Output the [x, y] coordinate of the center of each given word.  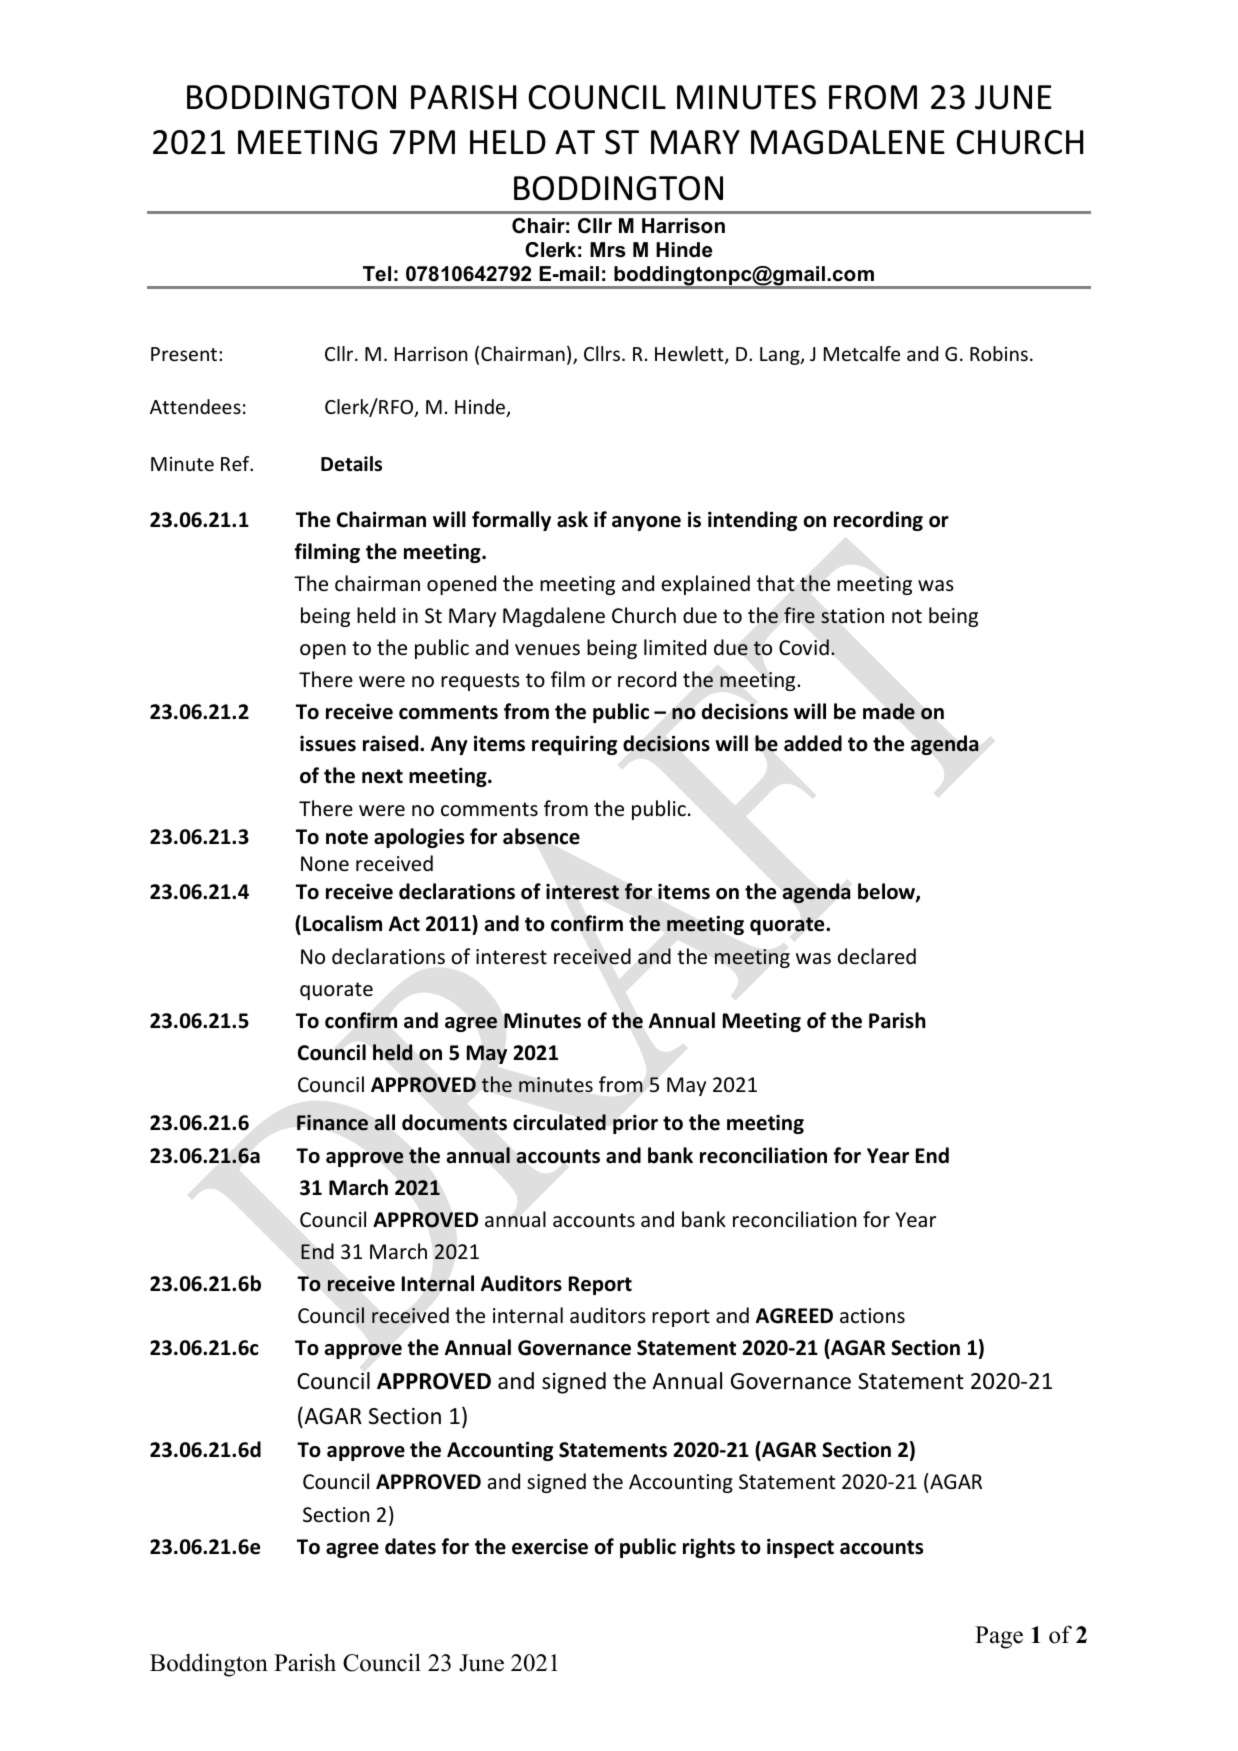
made [889, 711]
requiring [574, 745]
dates [410, 1546]
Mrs [608, 250]
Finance [332, 1123]
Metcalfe [862, 353]
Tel [377, 274]
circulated [559, 1122]
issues [328, 744]
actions [872, 1316]
